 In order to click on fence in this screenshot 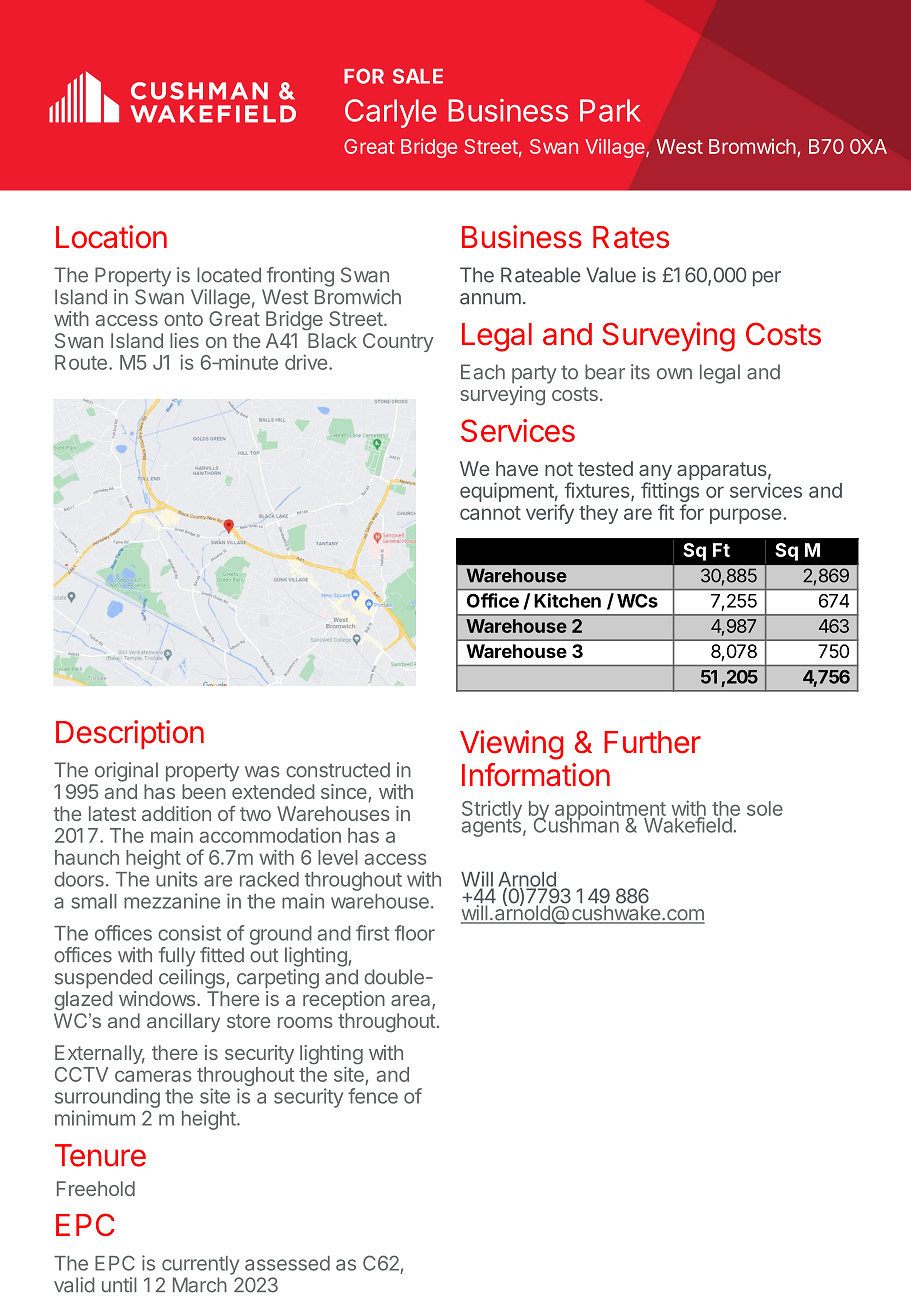, I will do `click(373, 1096)`.
